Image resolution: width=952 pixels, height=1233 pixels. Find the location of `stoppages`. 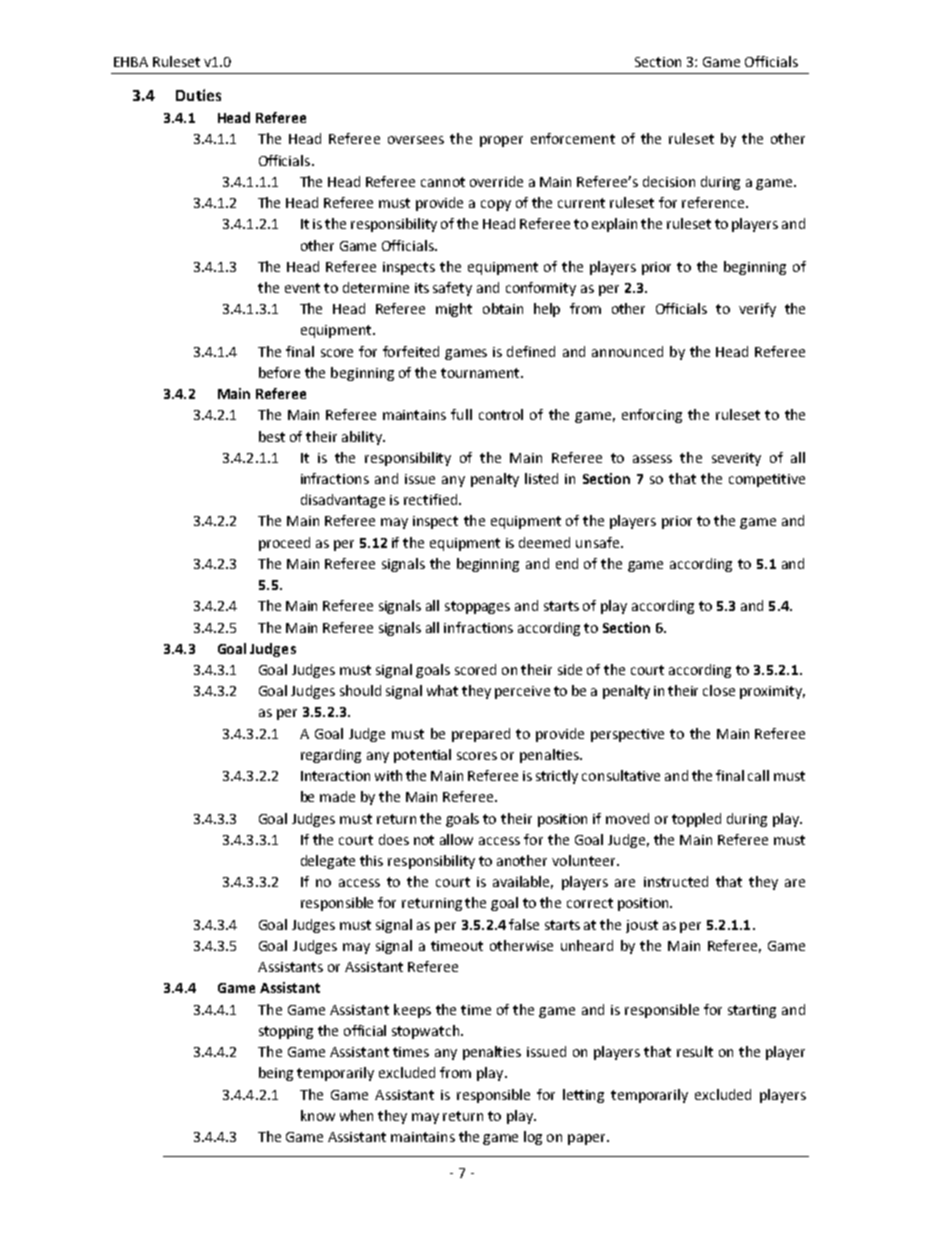

stoppages is located at coordinates (477, 607).
